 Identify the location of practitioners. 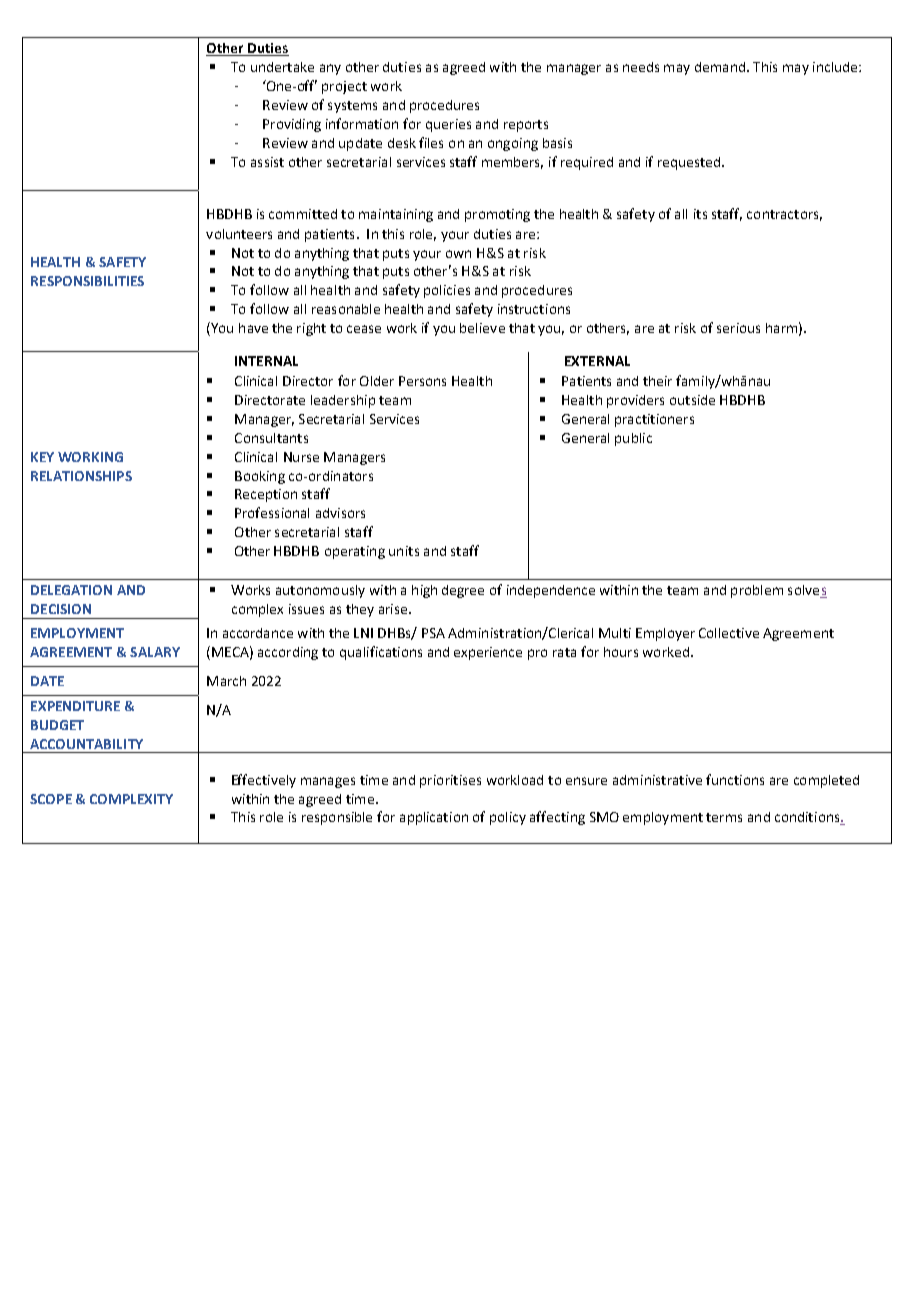
(654, 420).
